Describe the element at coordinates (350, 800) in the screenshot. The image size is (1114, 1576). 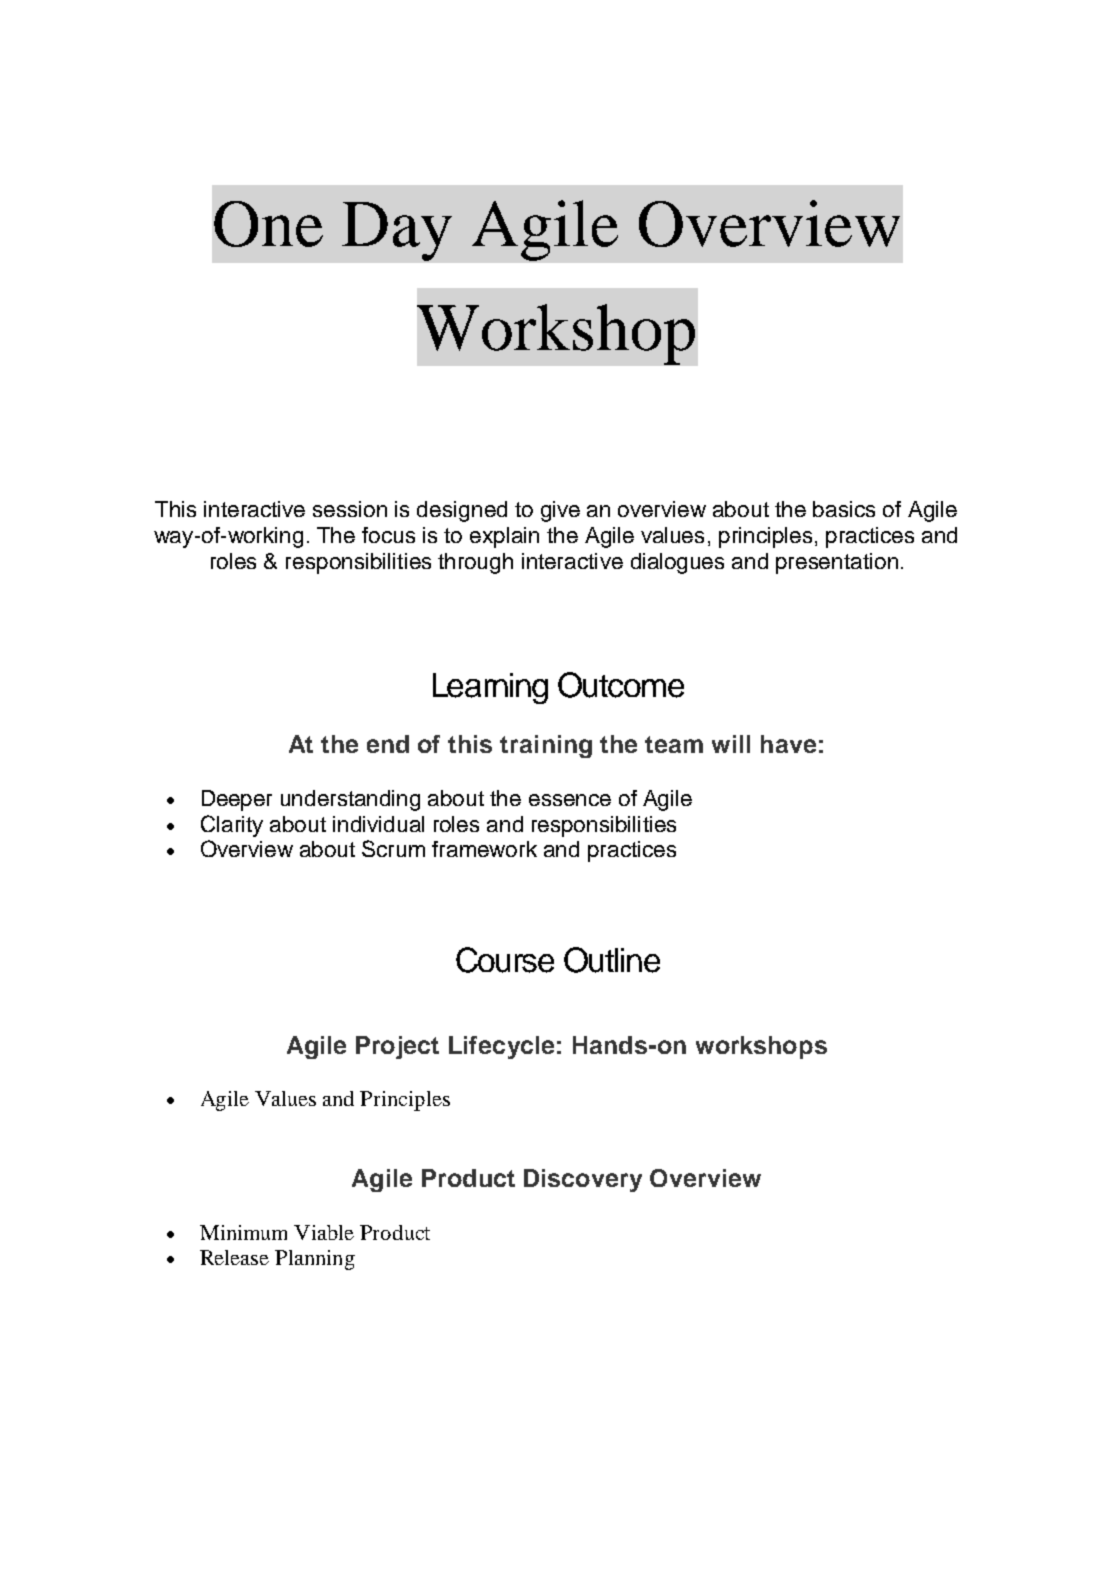
I see `understanding` at that location.
